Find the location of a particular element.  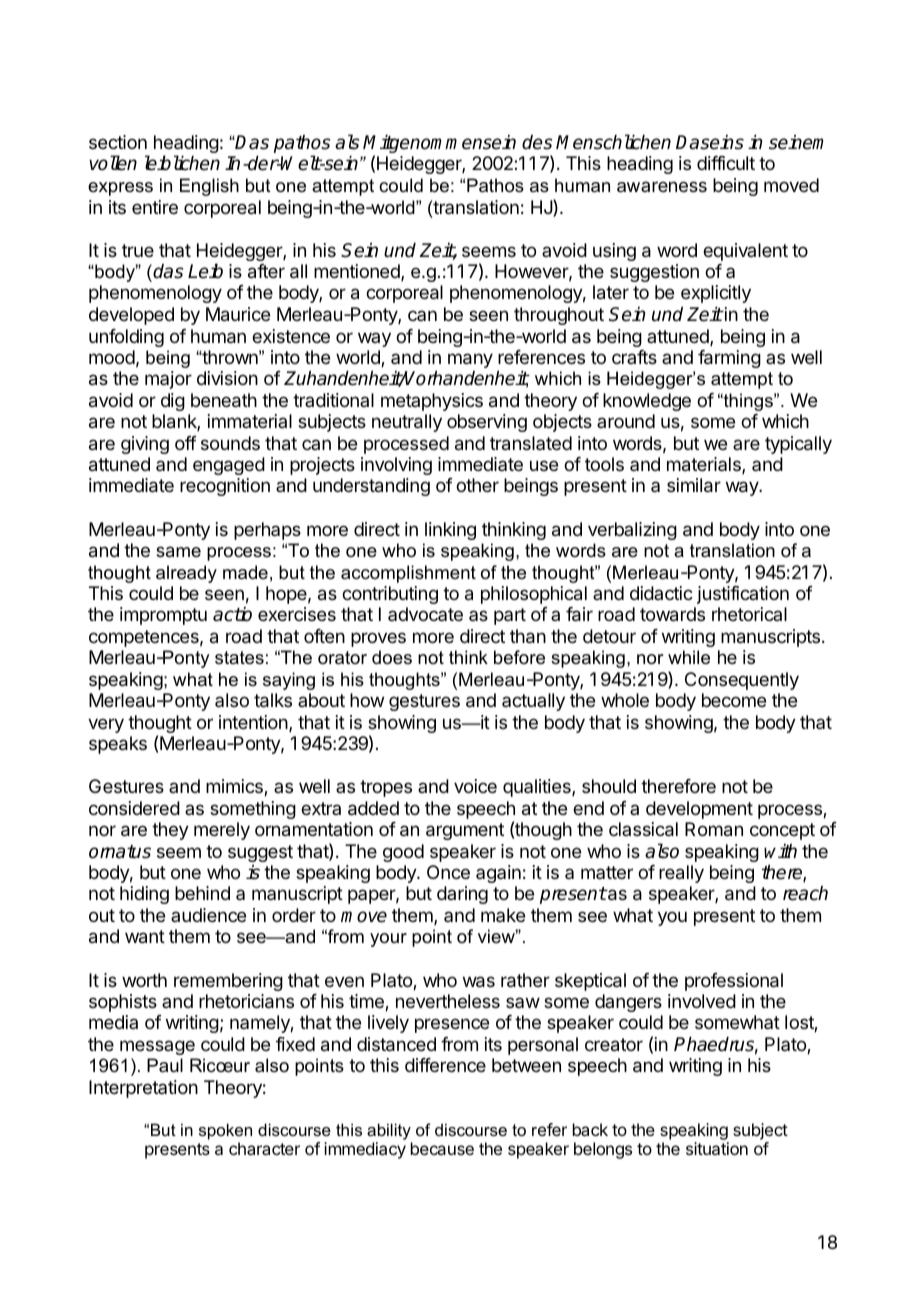

farming is located at coordinates (729, 359).
